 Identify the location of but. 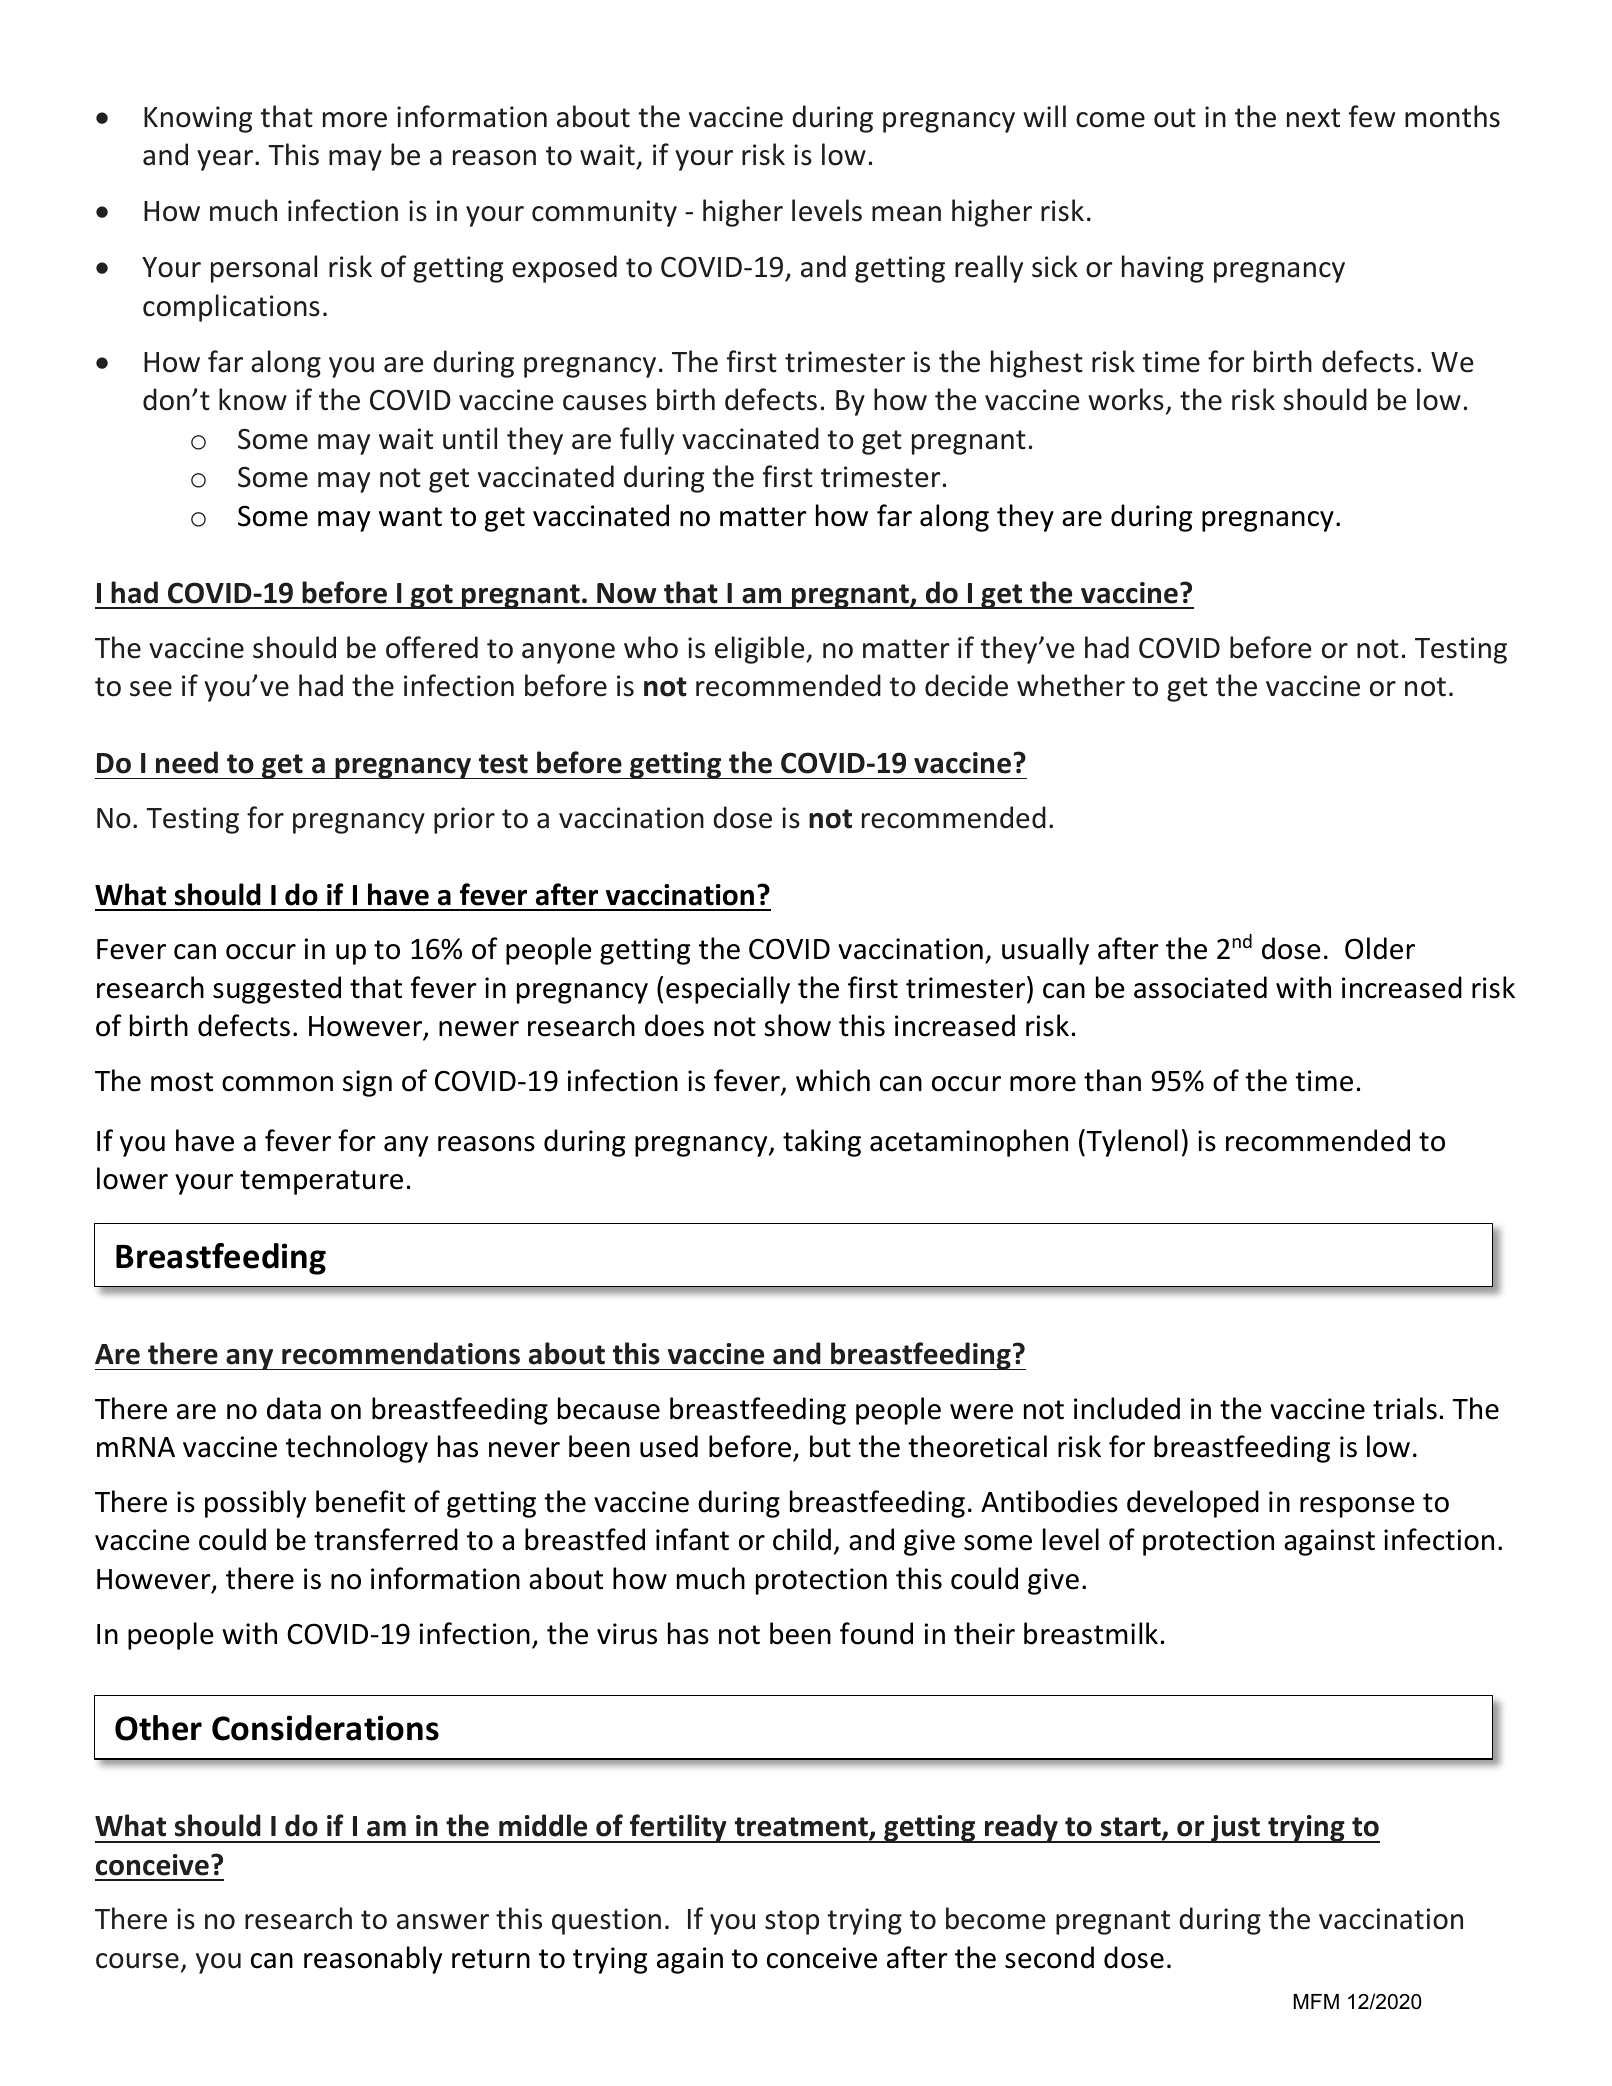
(830, 1446).
